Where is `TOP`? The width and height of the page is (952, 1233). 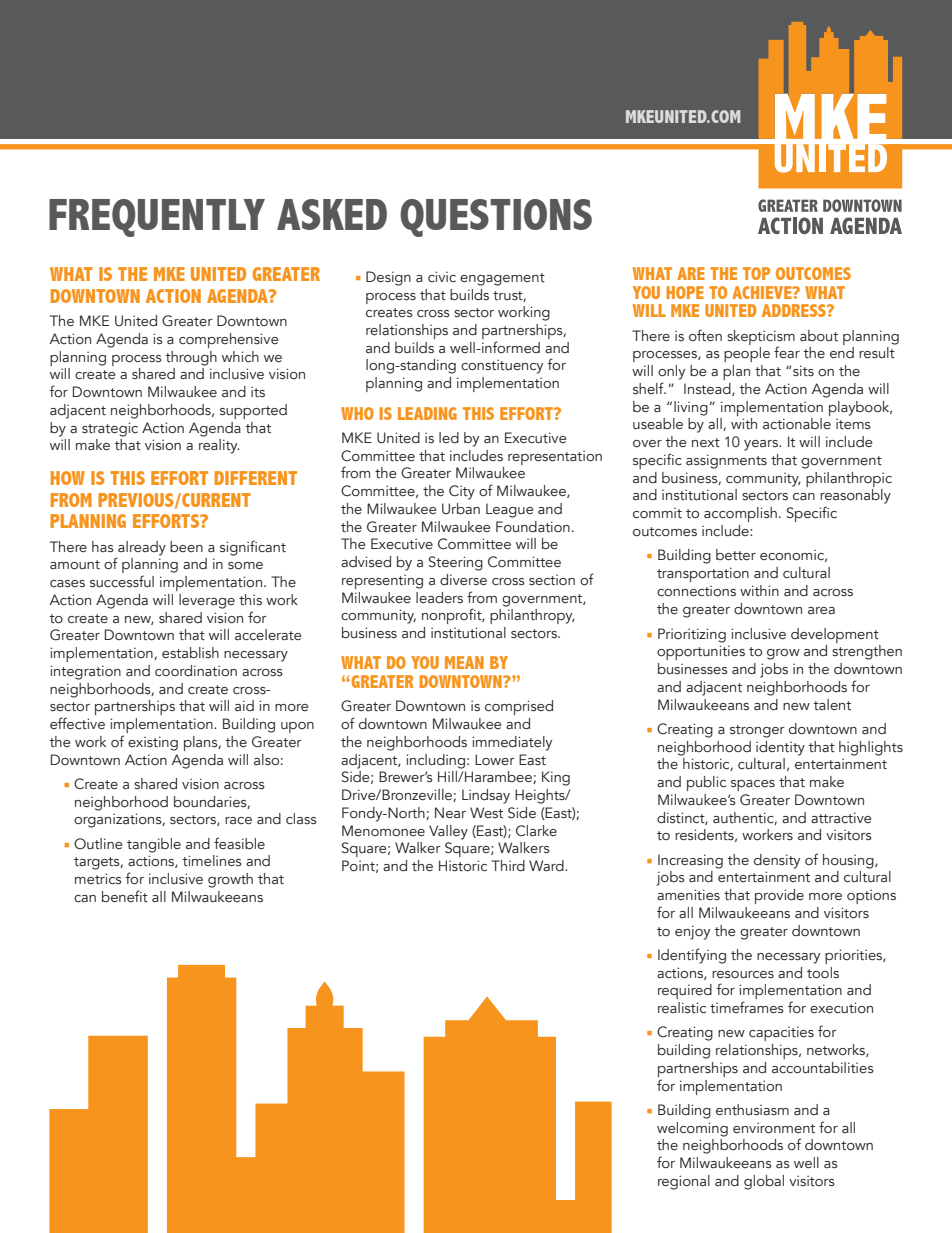
TOP is located at coordinates (756, 273).
